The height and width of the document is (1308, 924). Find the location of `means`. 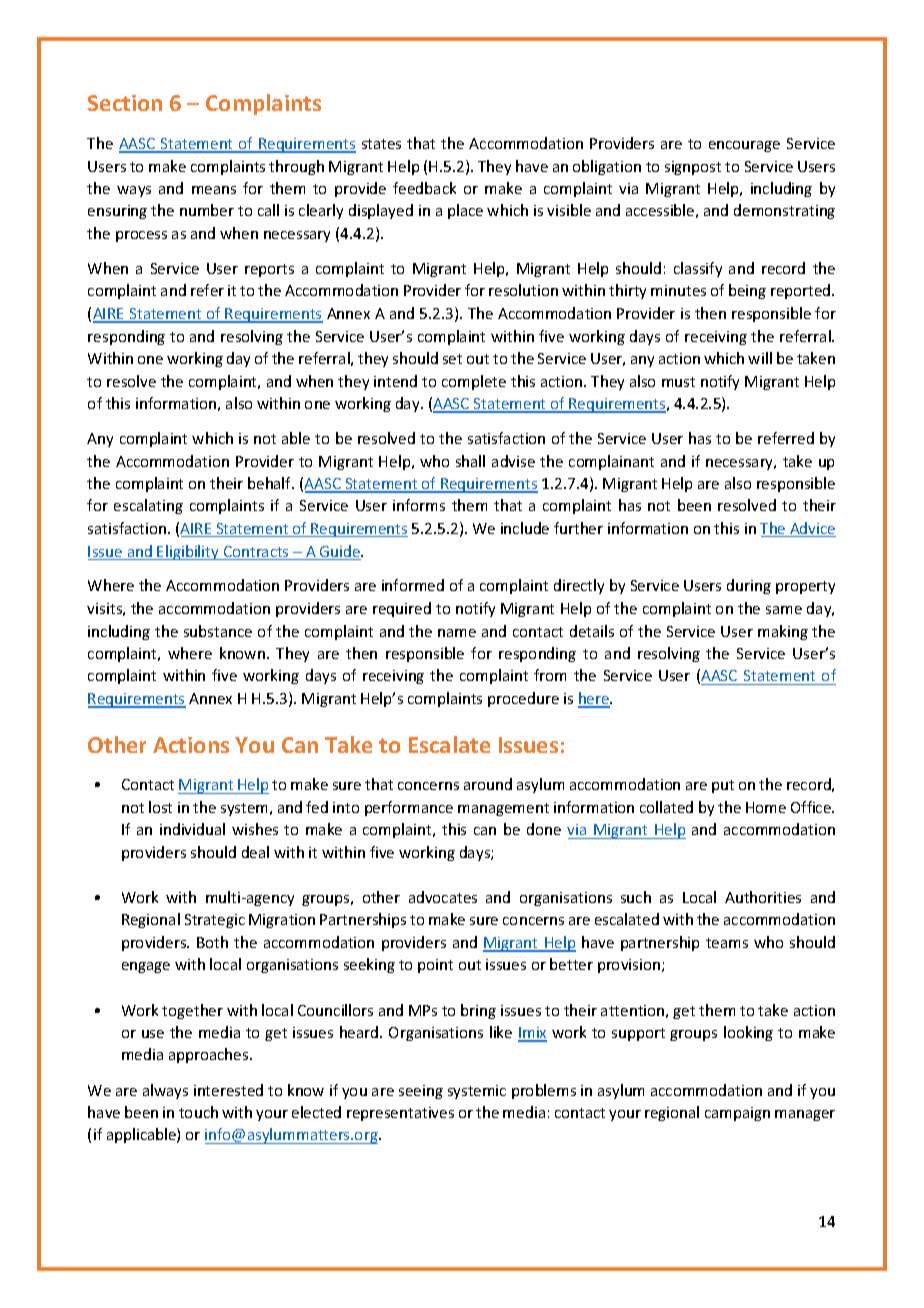

means is located at coordinates (214, 190).
